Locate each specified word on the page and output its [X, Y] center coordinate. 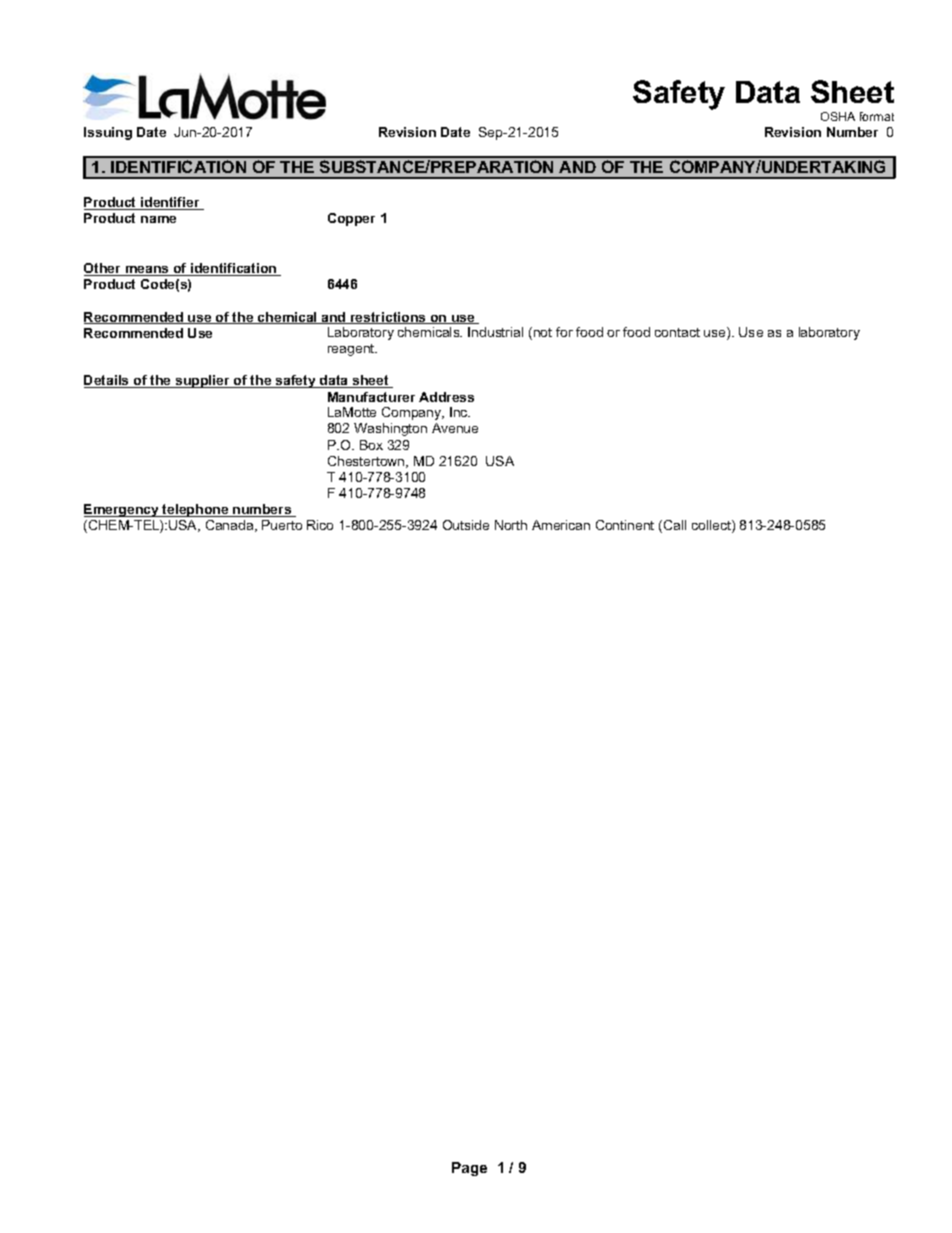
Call [675, 525]
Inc [460, 412]
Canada [231, 526]
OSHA [838, 116]
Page [469, 1169]
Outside [466, 525]
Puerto [282, 525]
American [561, 525]
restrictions [388, 318]
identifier [170, 203]
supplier [203, 381]
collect [712, 526]
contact [677, 332]
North [511, 525]
